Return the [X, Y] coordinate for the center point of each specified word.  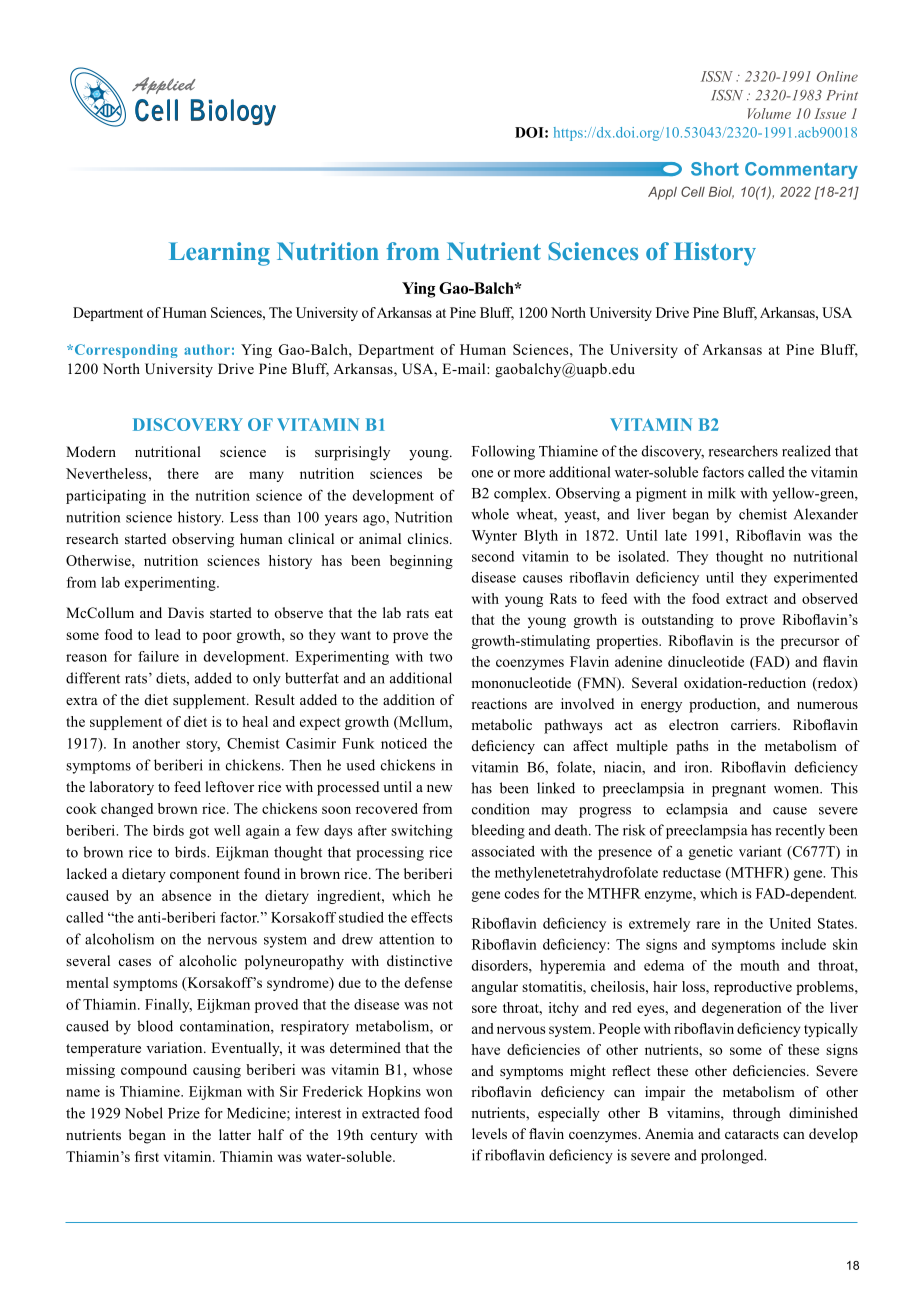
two [440, 657]
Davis [186, 612]
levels [489, 1133]
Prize [184, 1113]
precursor [810, 643]
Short [715, 169]
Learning [219, 254]
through [757, 1114]
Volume [769, 113]
